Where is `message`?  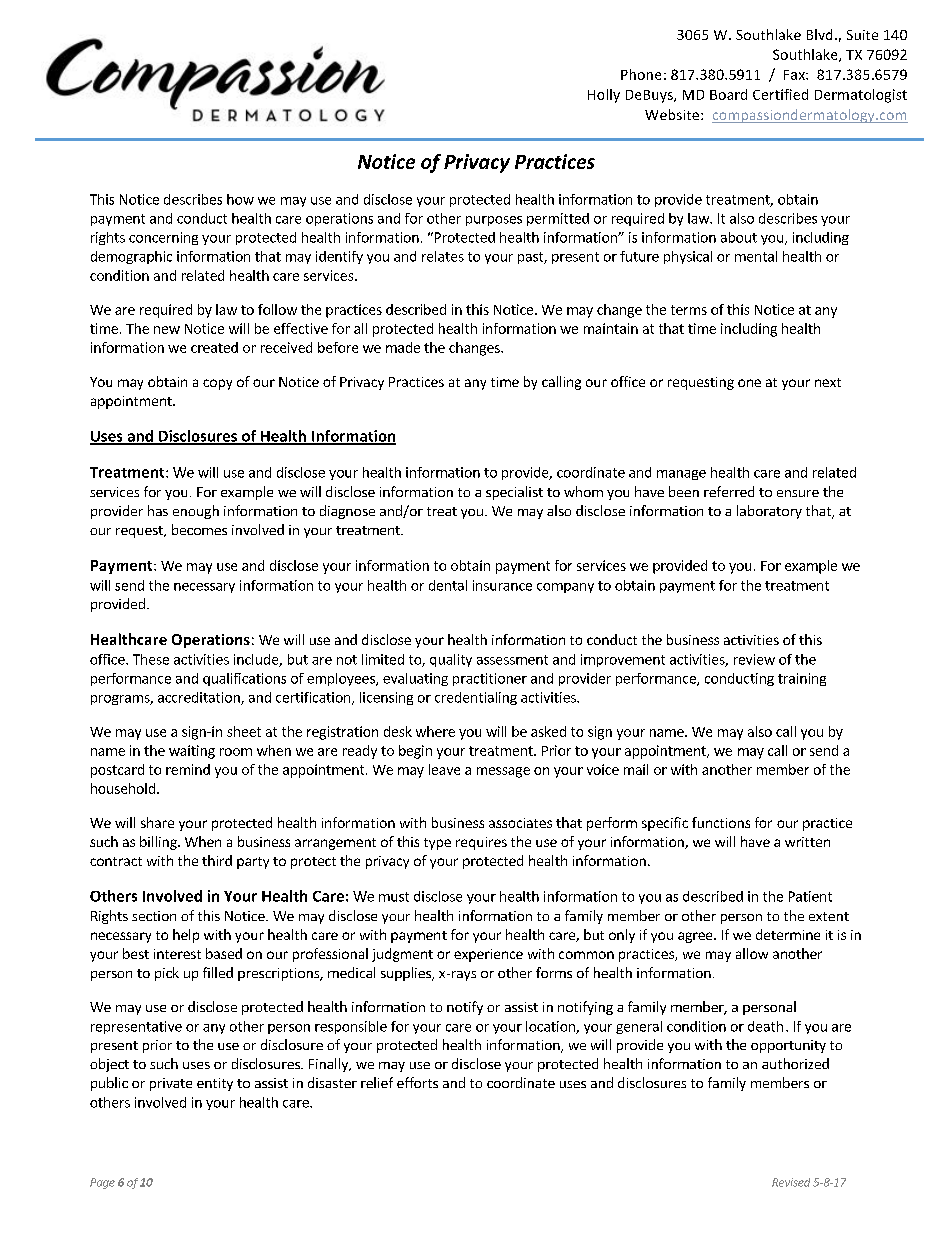 message is located at coordinates (503, 772).
